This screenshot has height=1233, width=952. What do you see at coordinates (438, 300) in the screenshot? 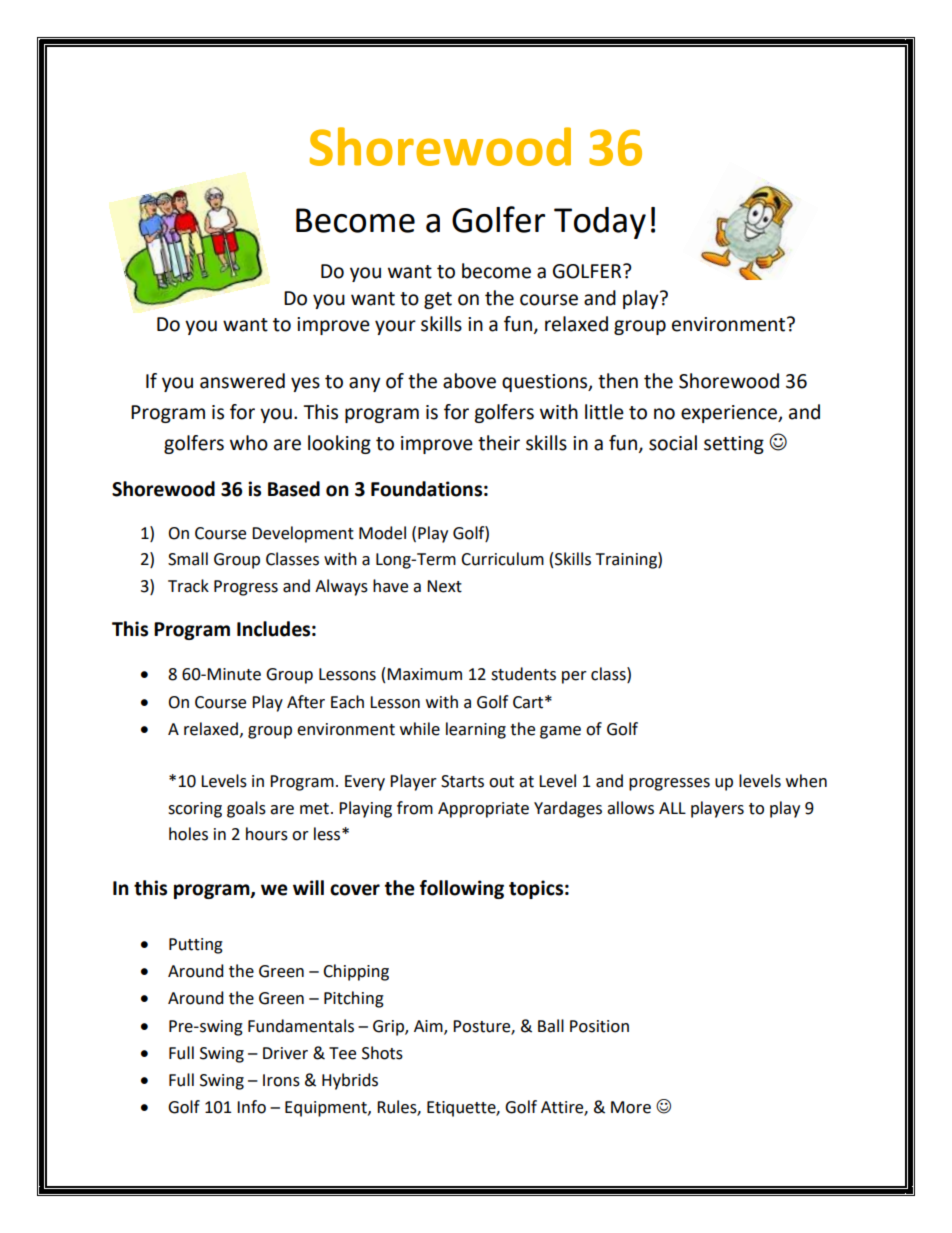
I see `get` at bounding box center [438, 300].
